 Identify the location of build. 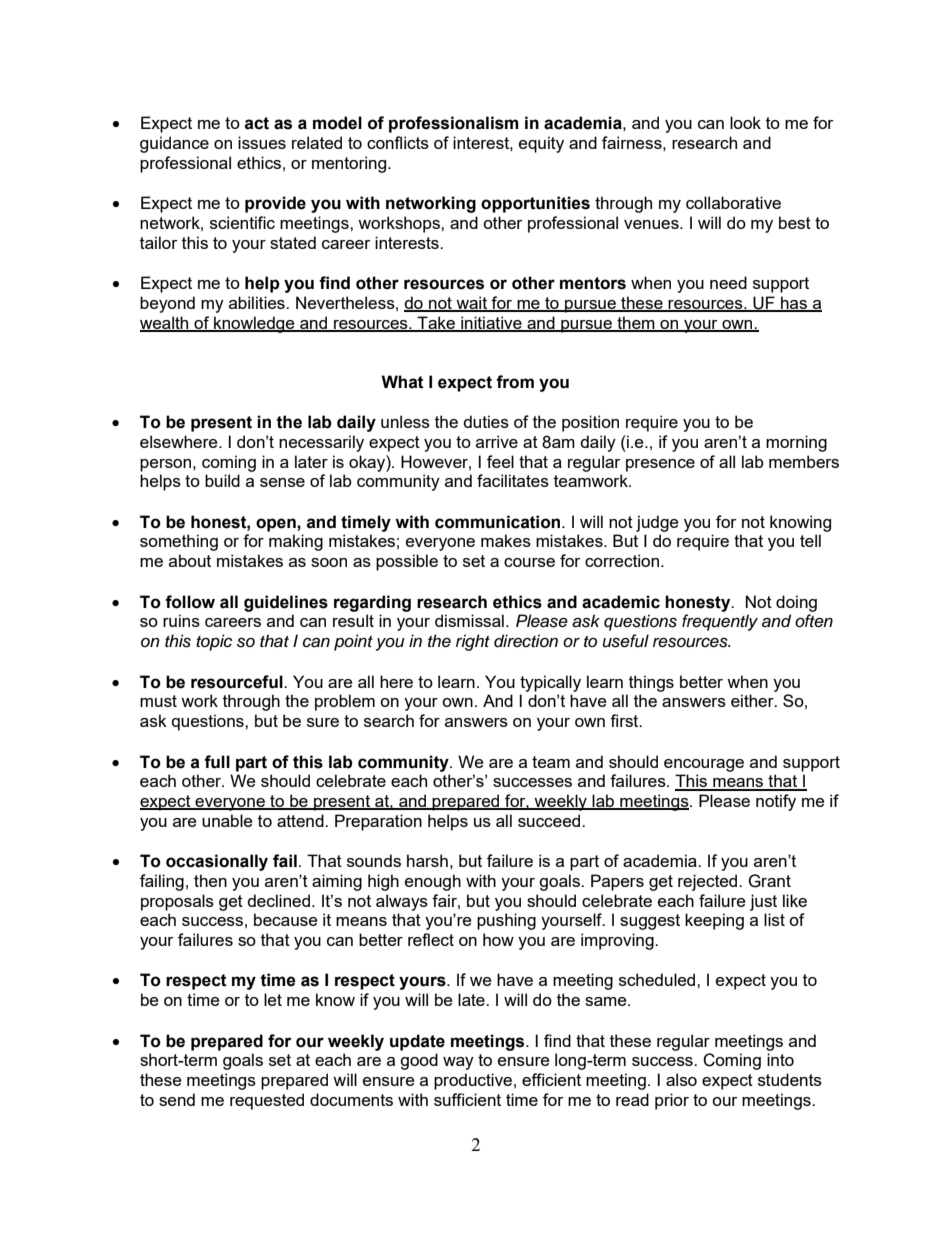
(222, 480).
